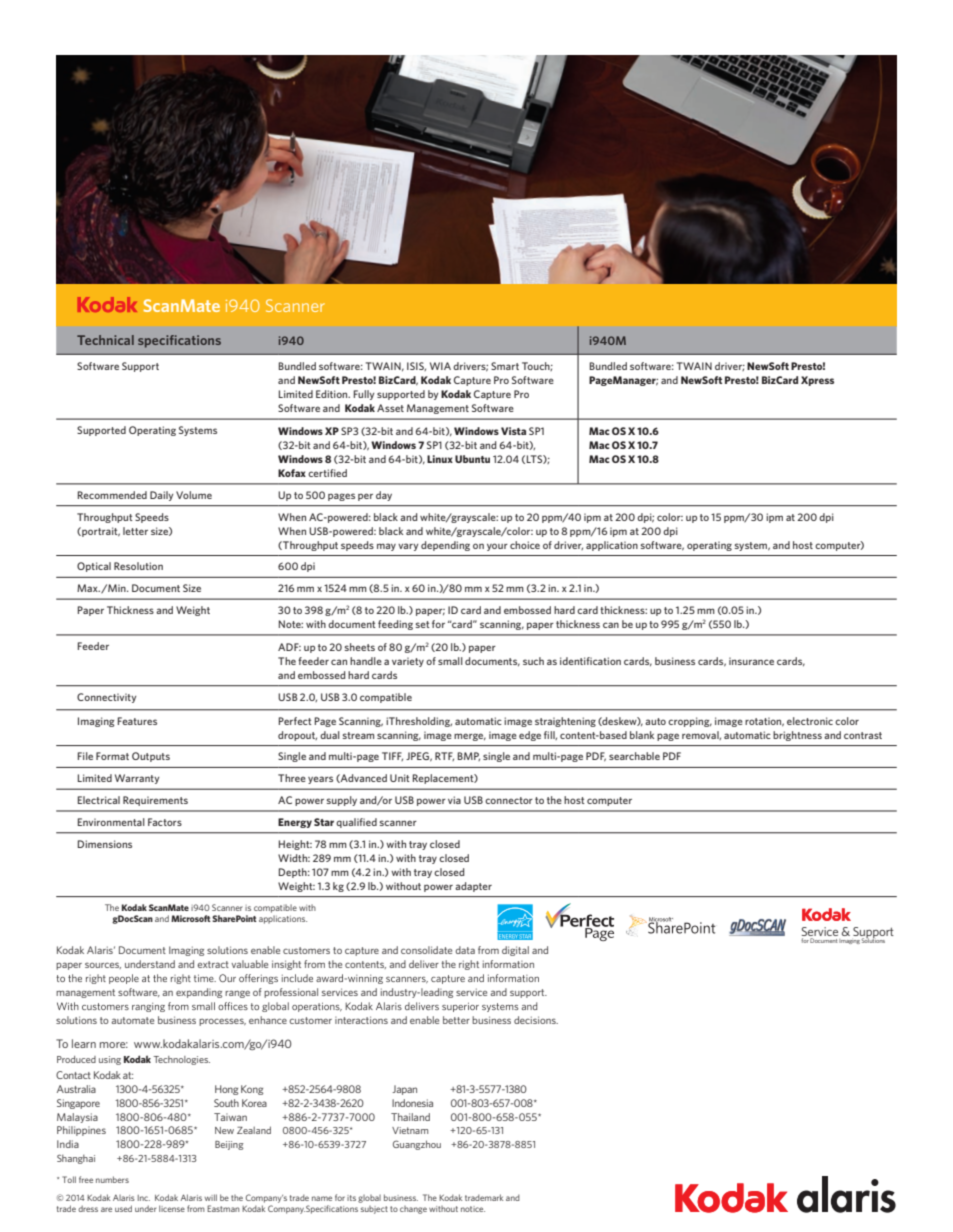 Image resolution: width=953 pixels, height=1232 pixels. Describe the element at coordinates (105, 340) in the screenshot. I see `Technical` at that location.
